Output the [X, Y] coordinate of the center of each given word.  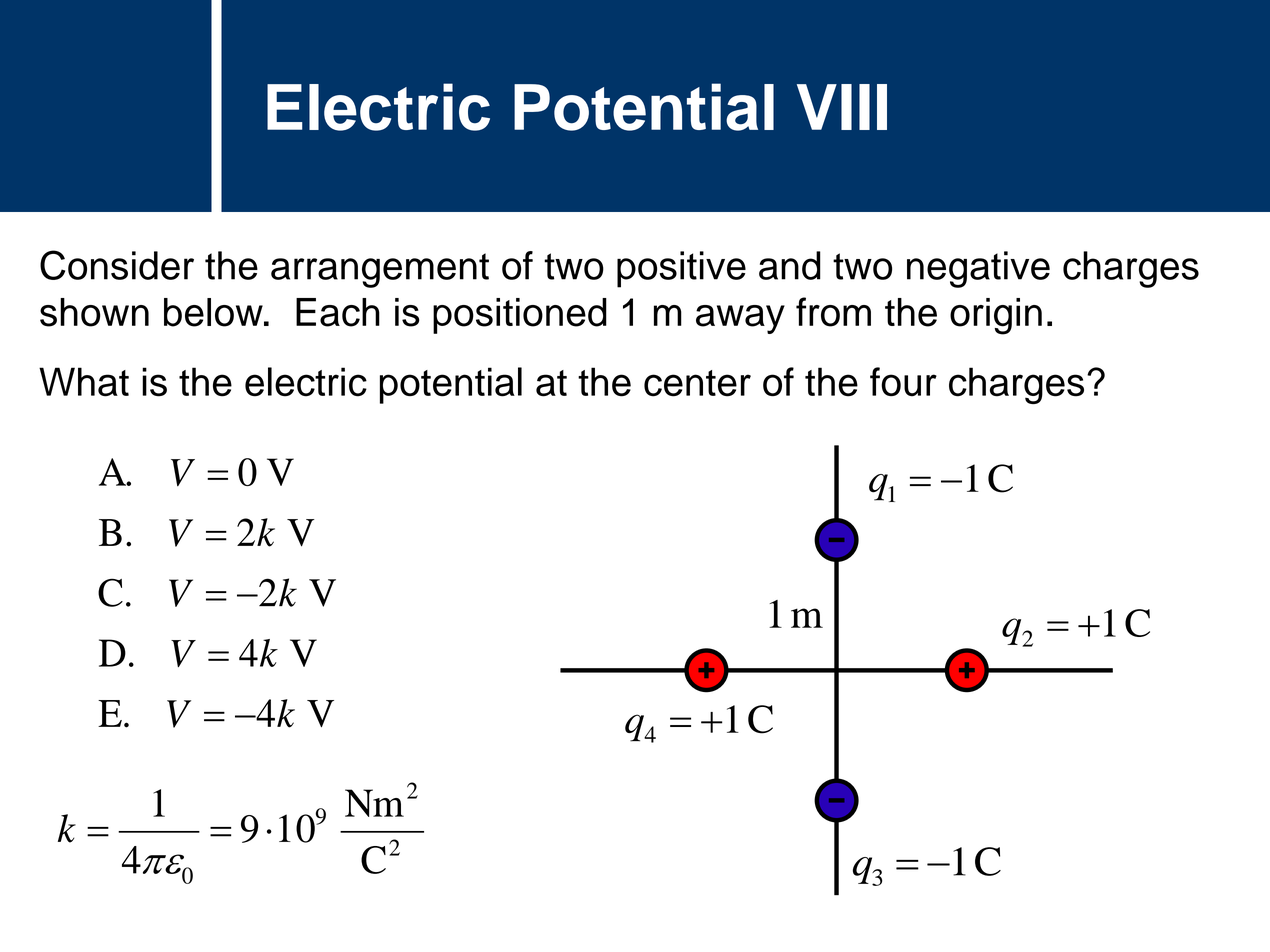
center [697, 383]
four [903, 382]
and [790, 265]
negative [978, 269]
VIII [842, 107]
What [84, 382]
